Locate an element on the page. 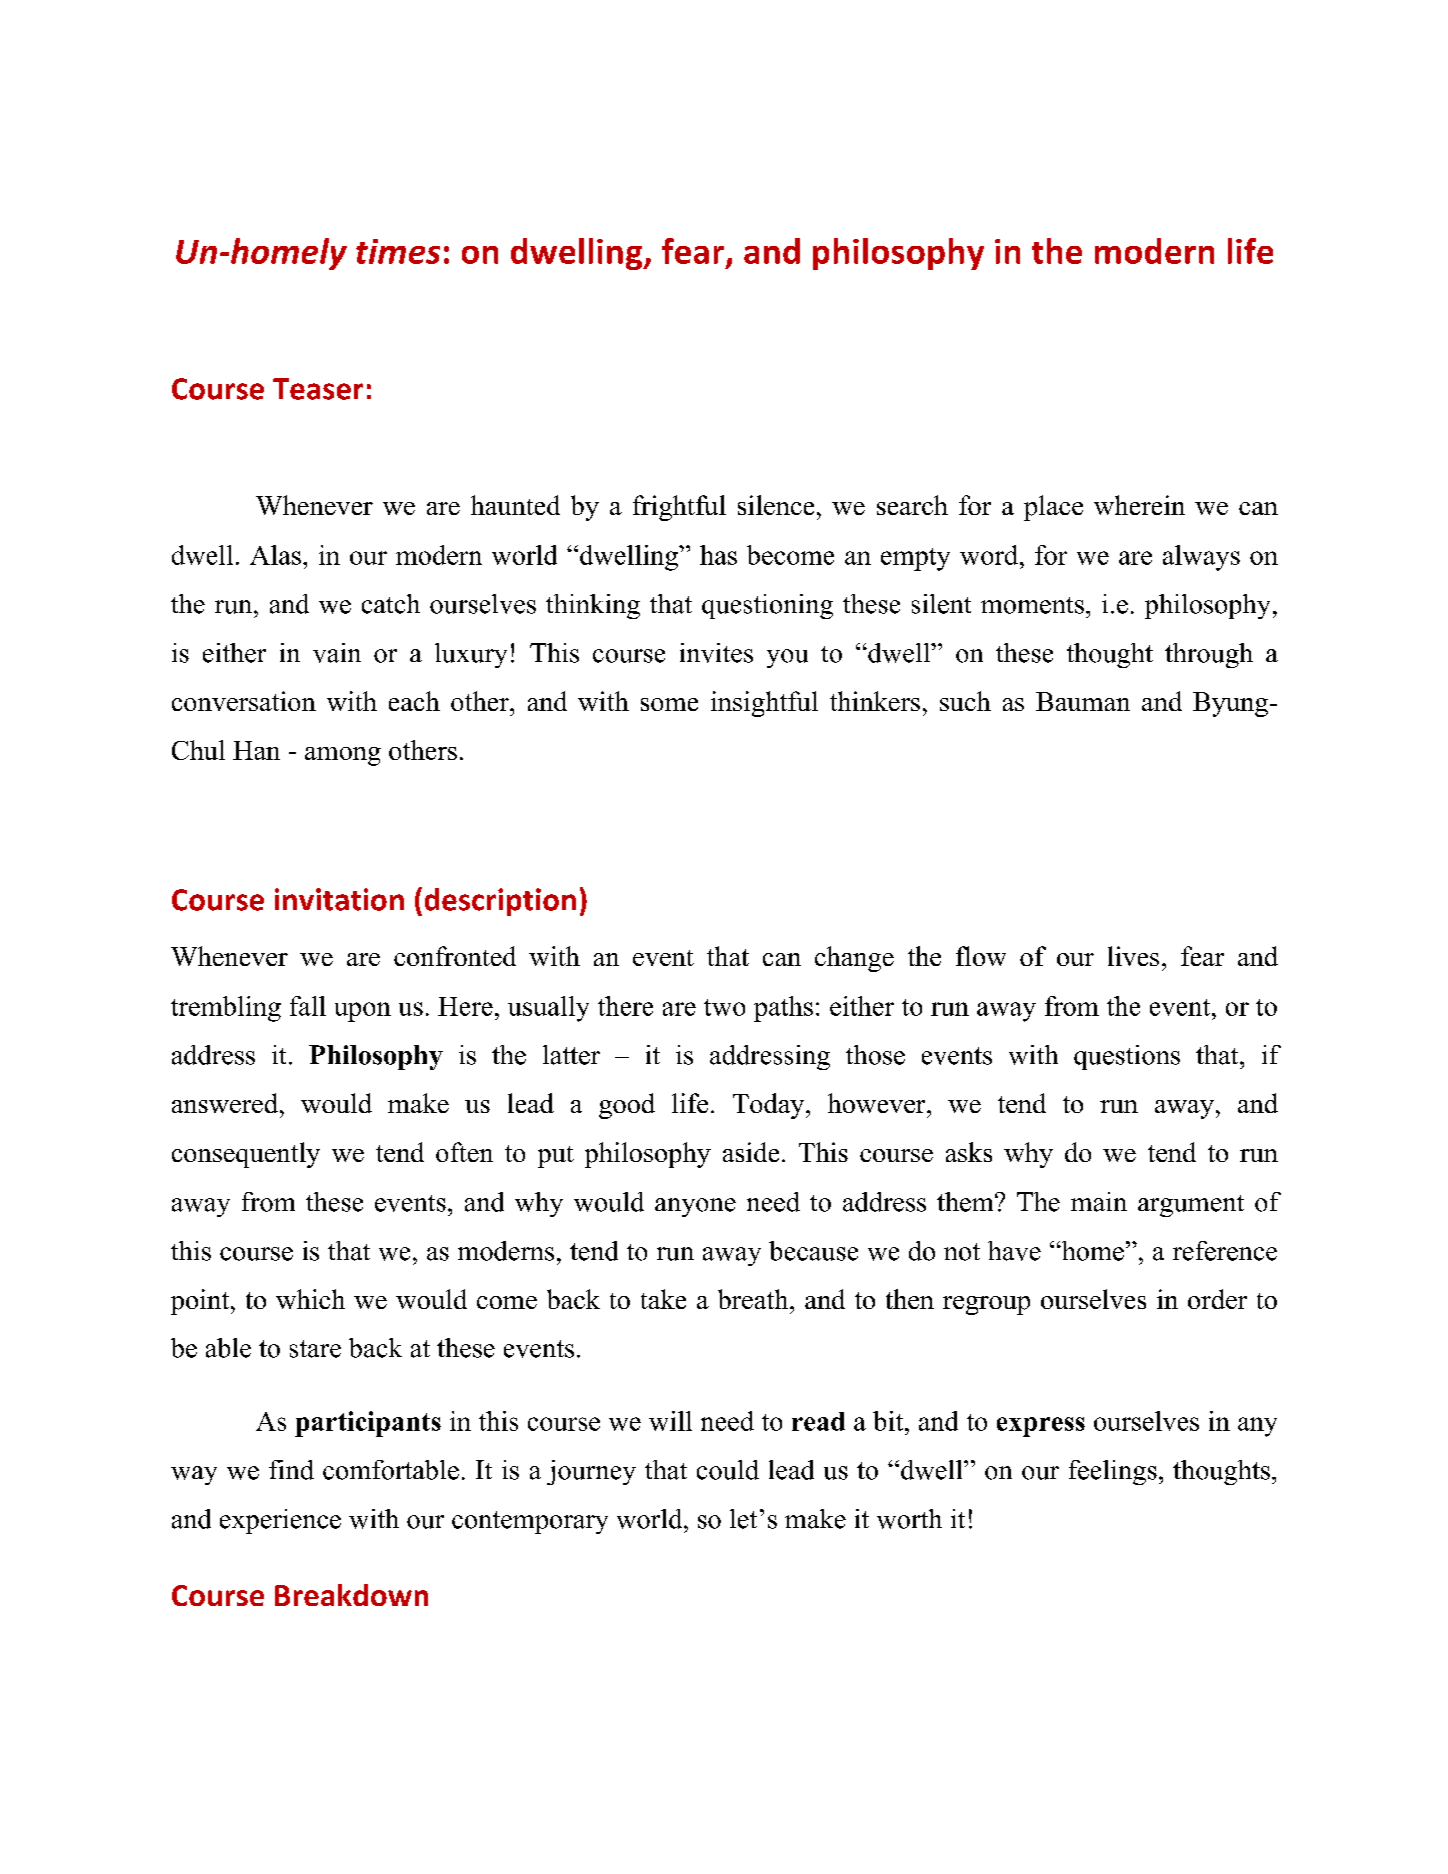 Image resolution: width=1448 pixels, height=1874 pixels. times is located at coordinates (398, 251).
